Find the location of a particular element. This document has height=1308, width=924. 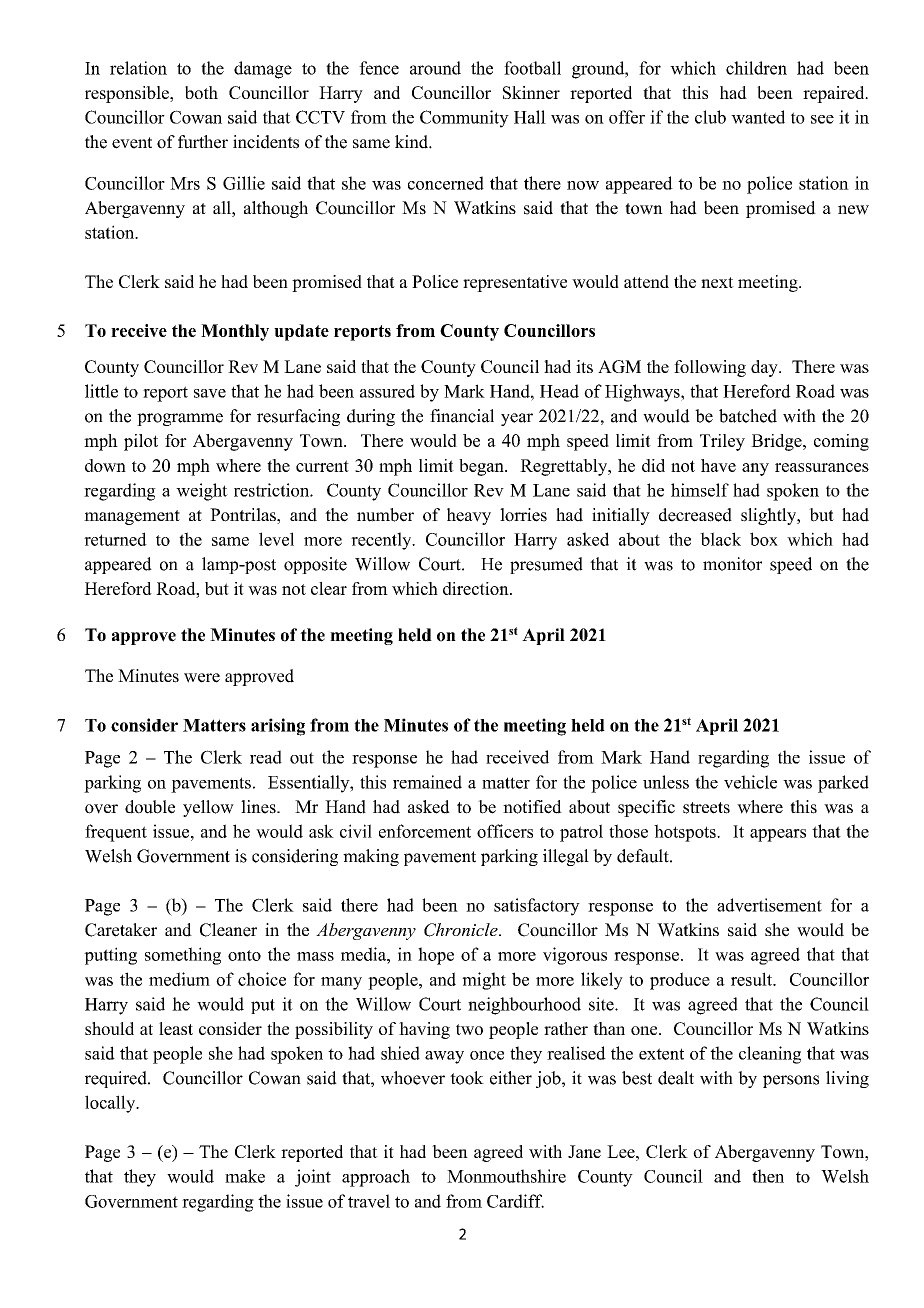

were is located at coordinates (202, 678).
